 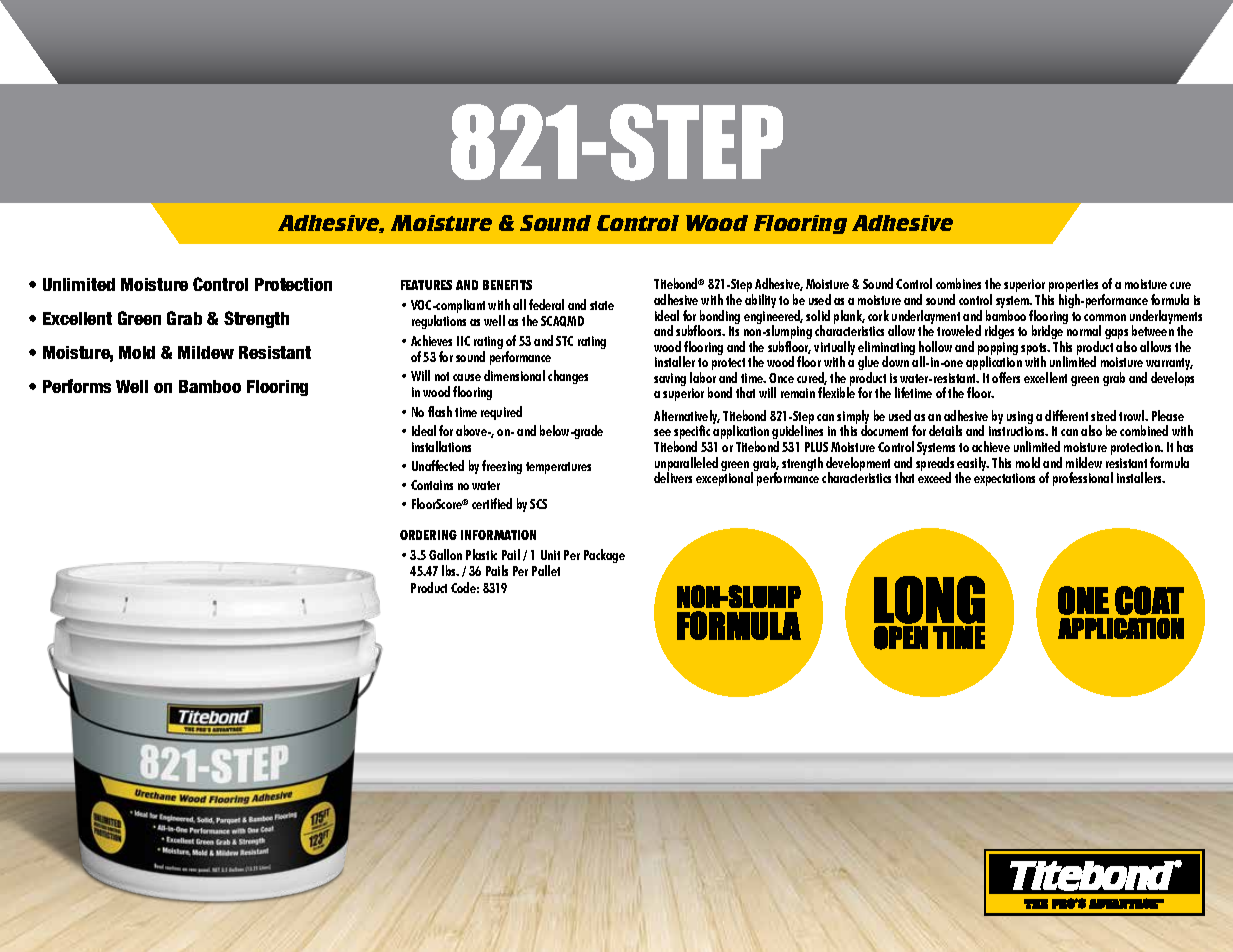 I want to click on properties, so click(x=1073, y=287).
